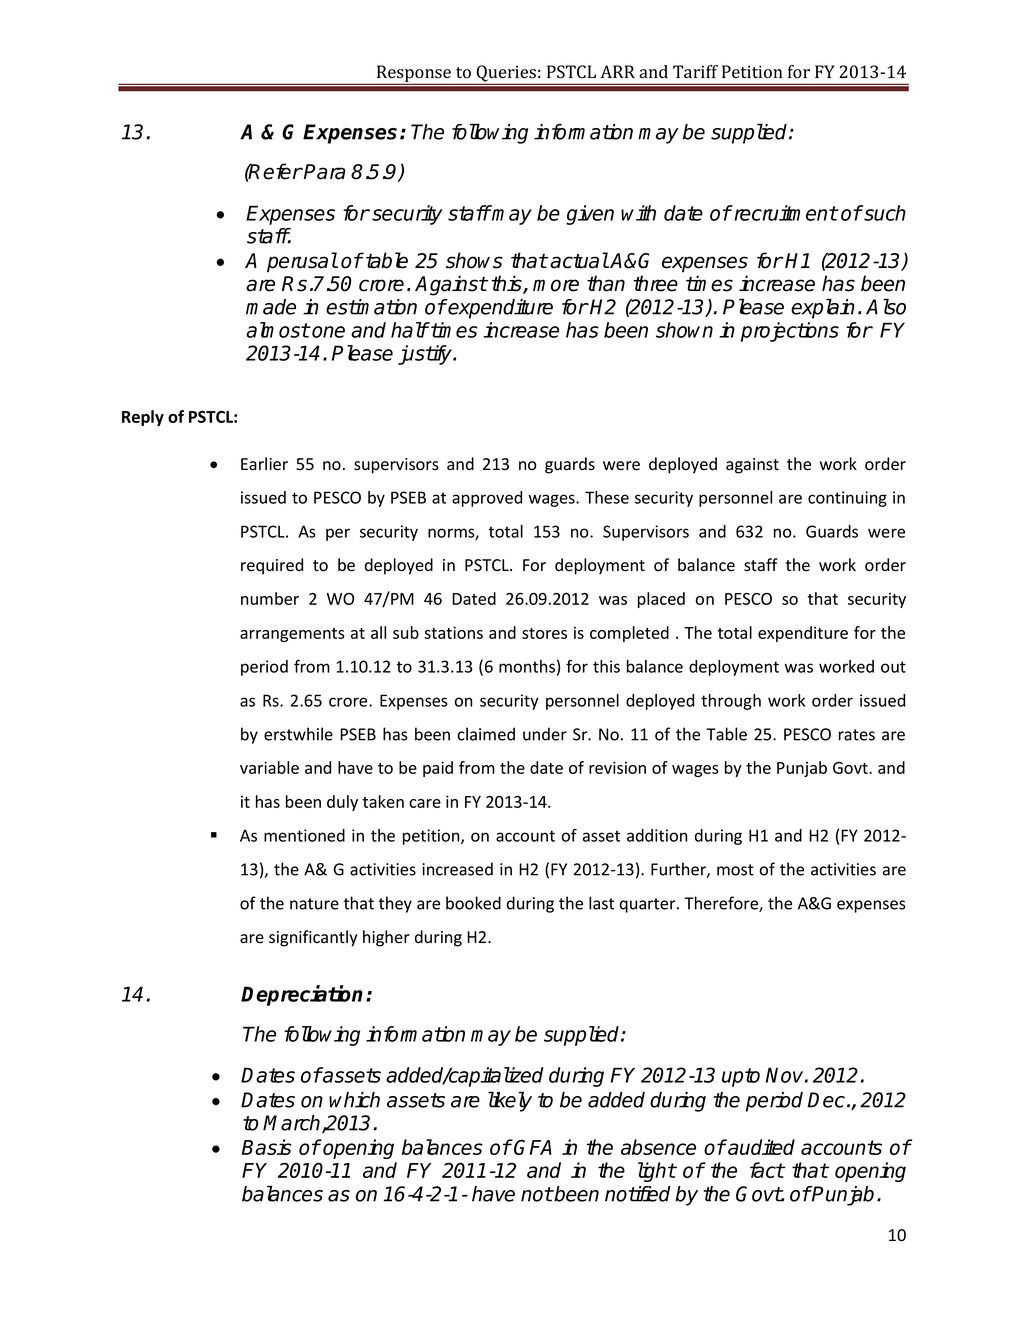  I want to click on Earlier, so click(264, 464).
